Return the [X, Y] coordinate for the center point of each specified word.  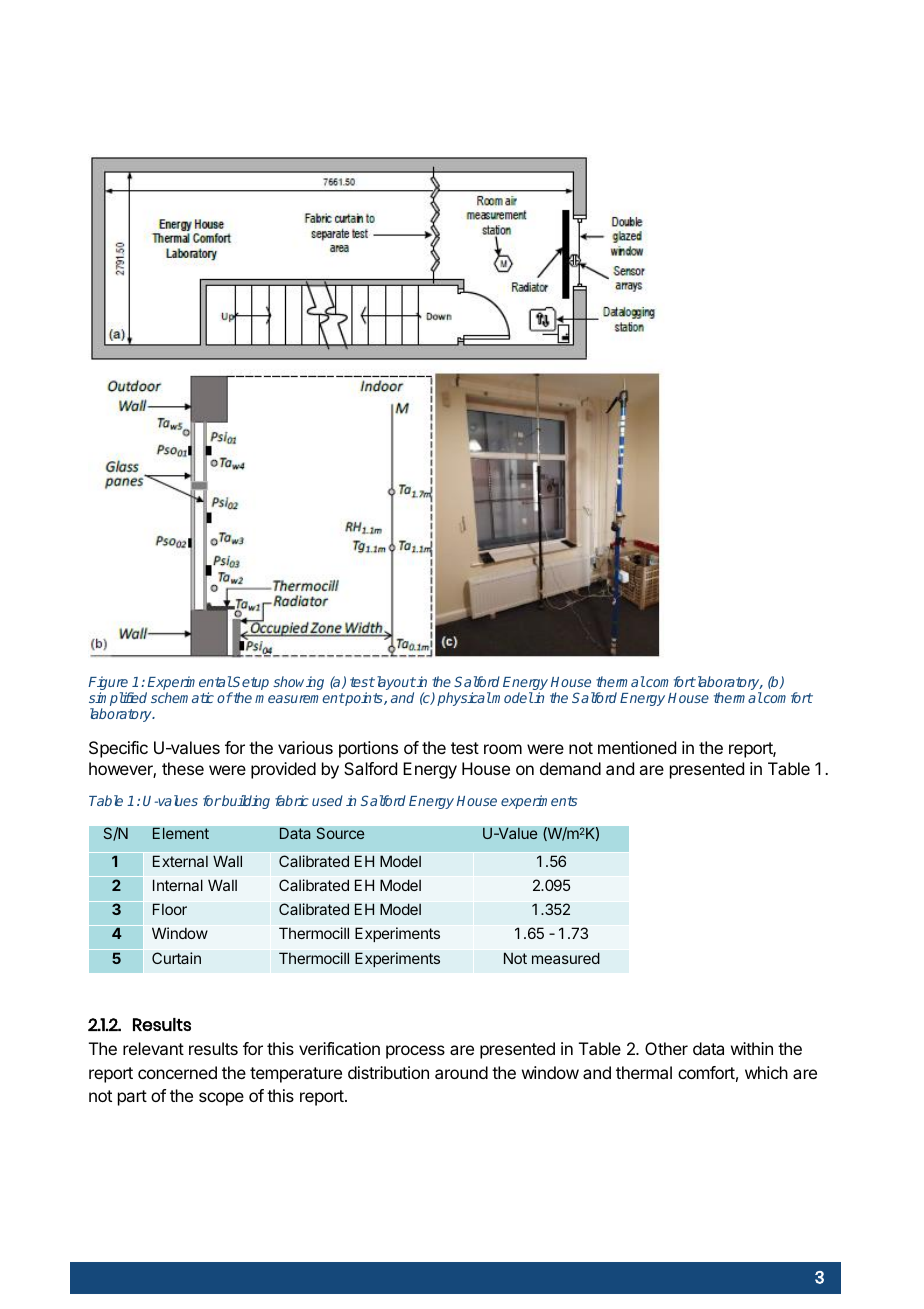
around [461, 1072]
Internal [178, 885]
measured [566, 958]
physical [464, 699]
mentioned [637, 747]
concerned [177, 1072]
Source [340, 833]
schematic [182, 697]
